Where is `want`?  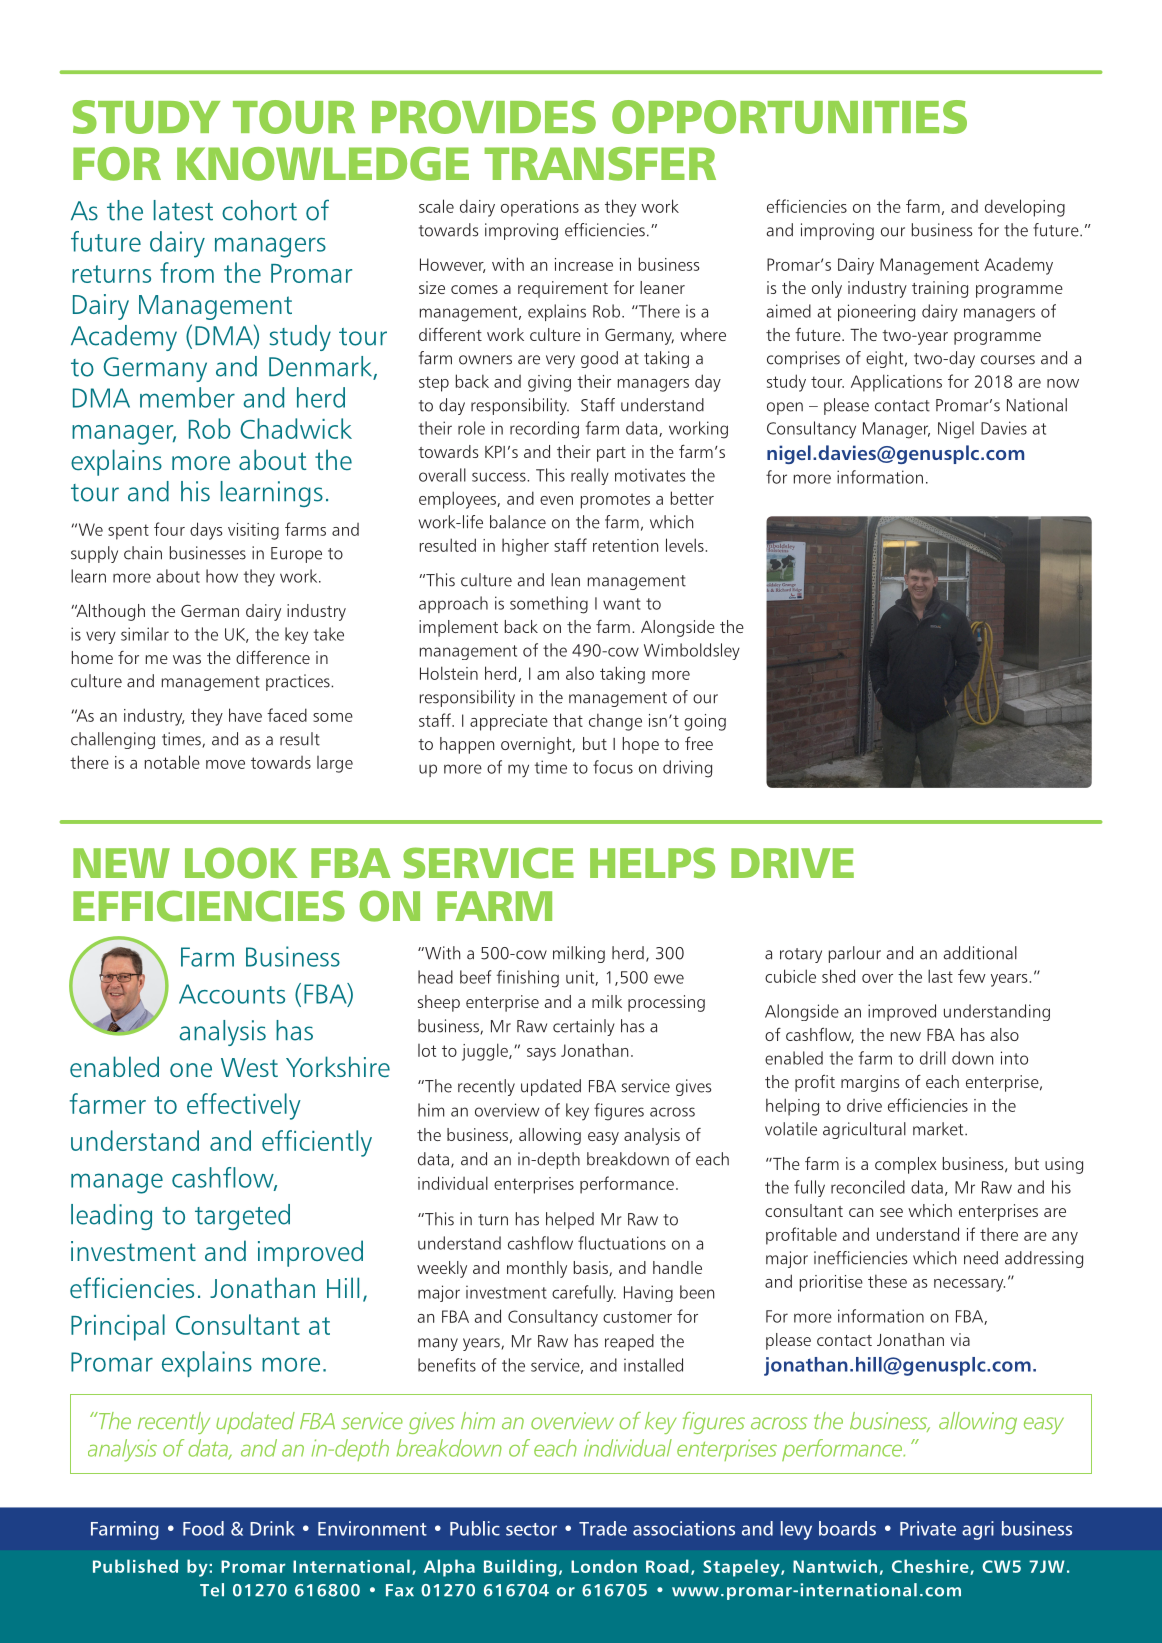 want is located at coordinates (622, 604).
